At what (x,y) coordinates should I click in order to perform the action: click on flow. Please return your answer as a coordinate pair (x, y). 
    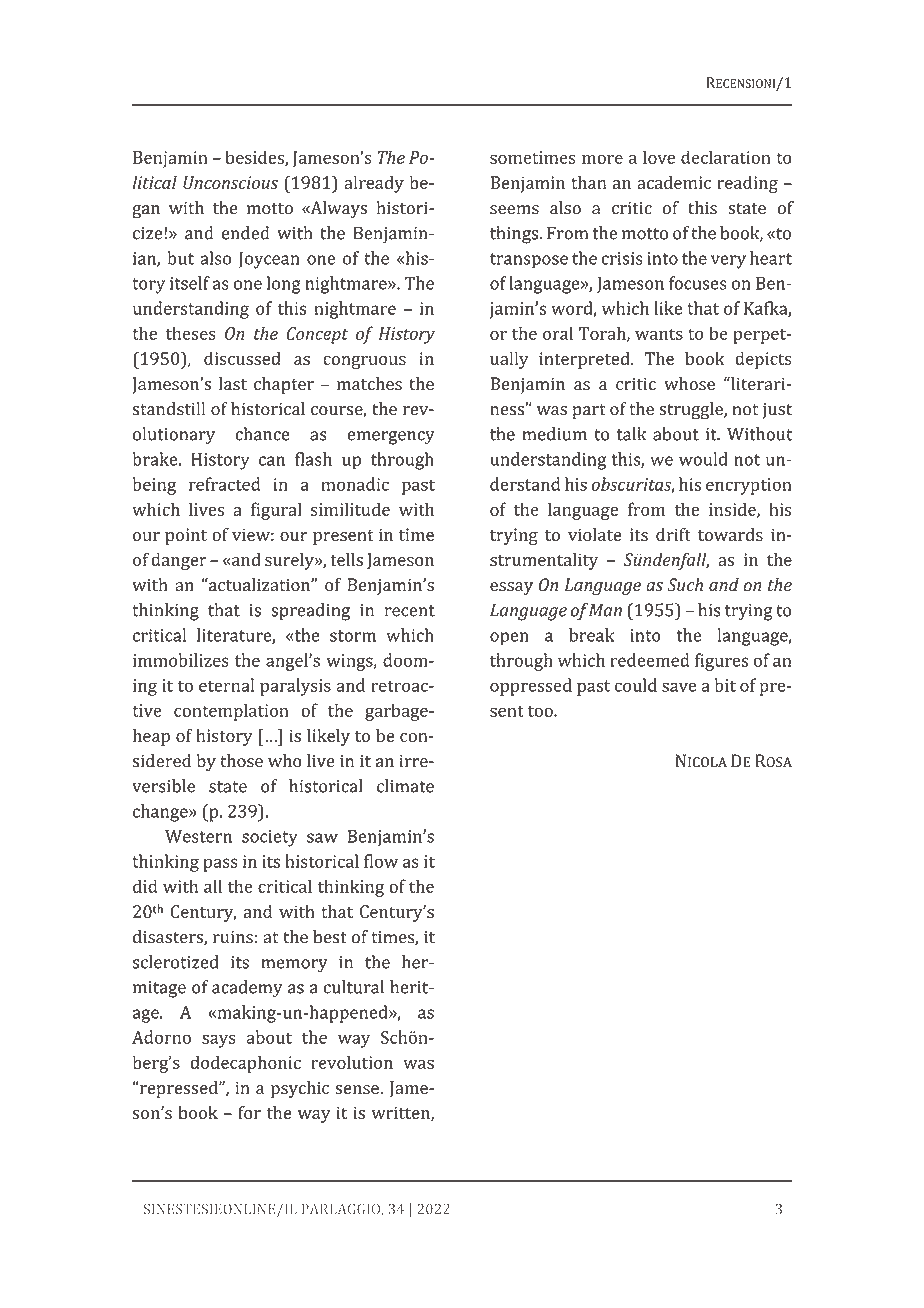
    Looking at the image, I should click on (381, 861).
